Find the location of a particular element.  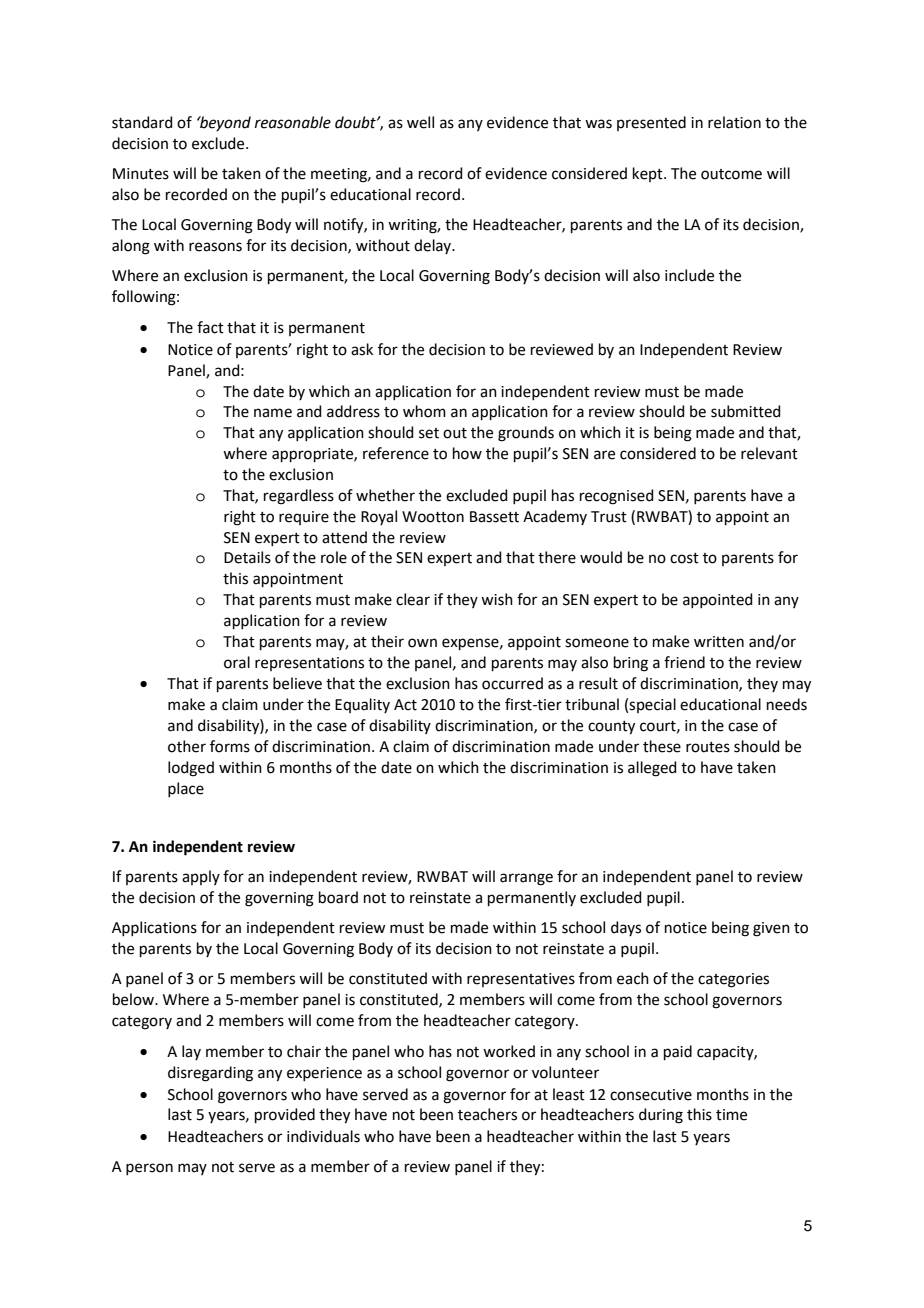

well is located at coordinates (420, 122).
